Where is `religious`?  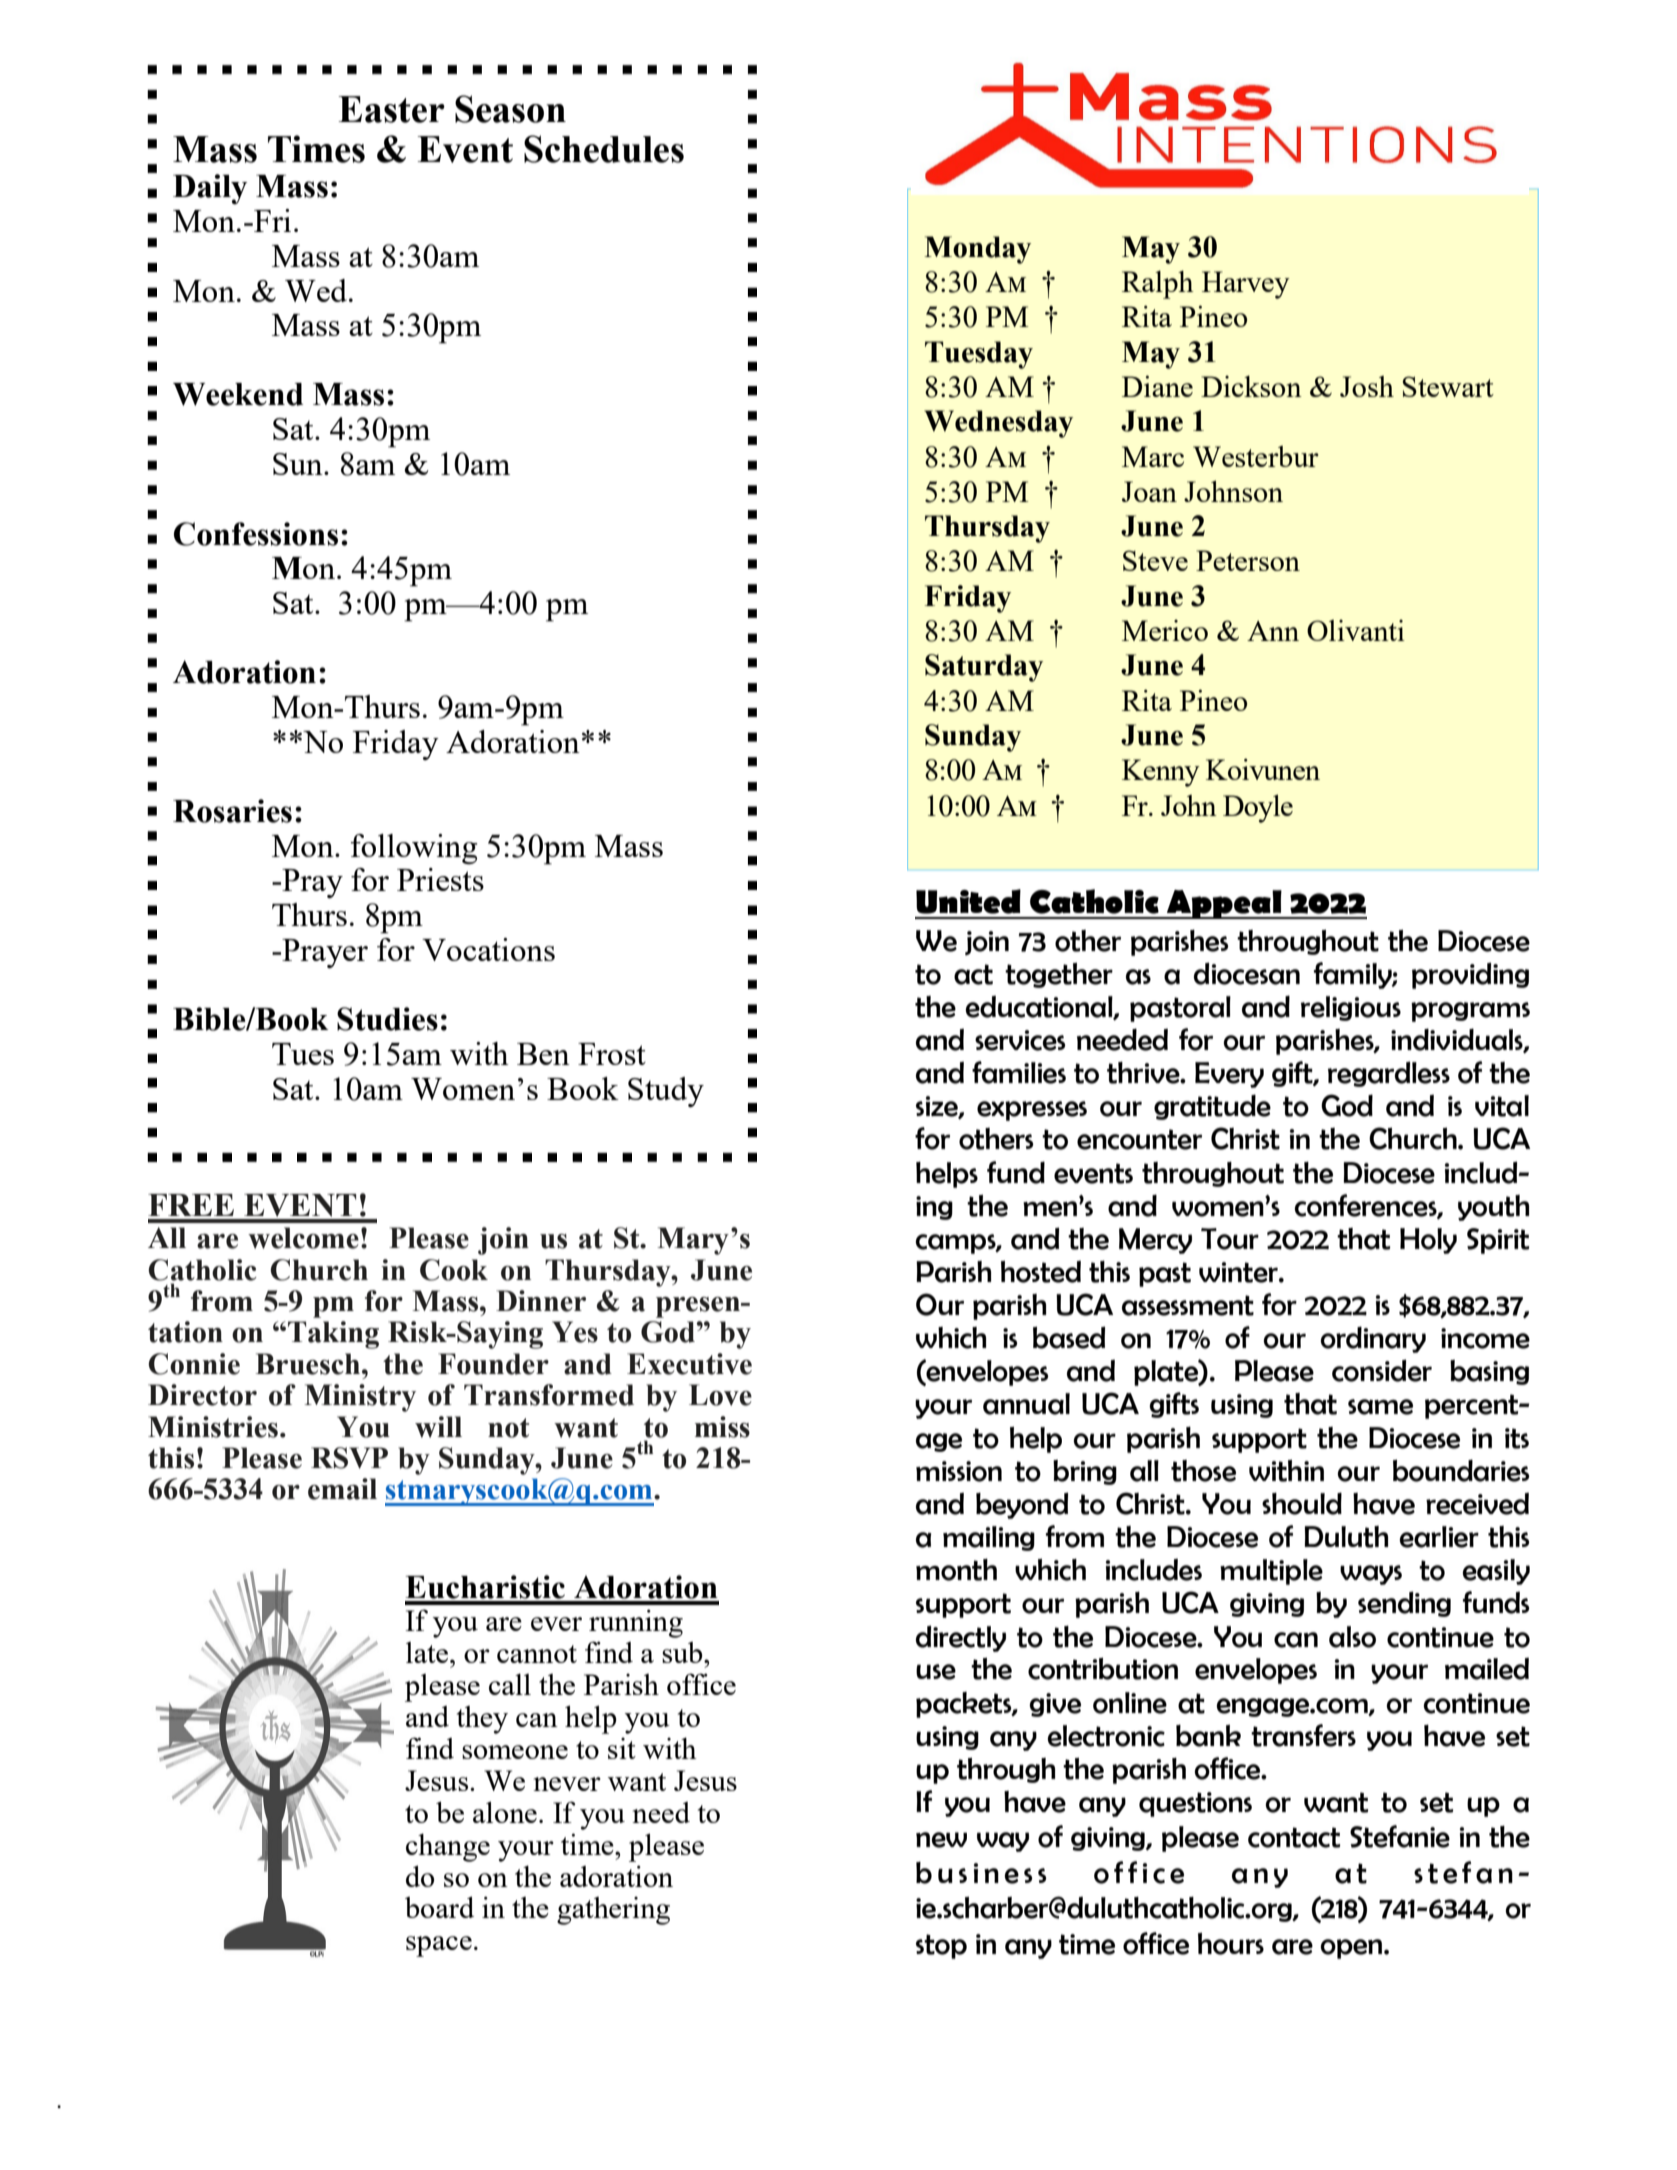 religious is located at coordinates (1351, 1008).
